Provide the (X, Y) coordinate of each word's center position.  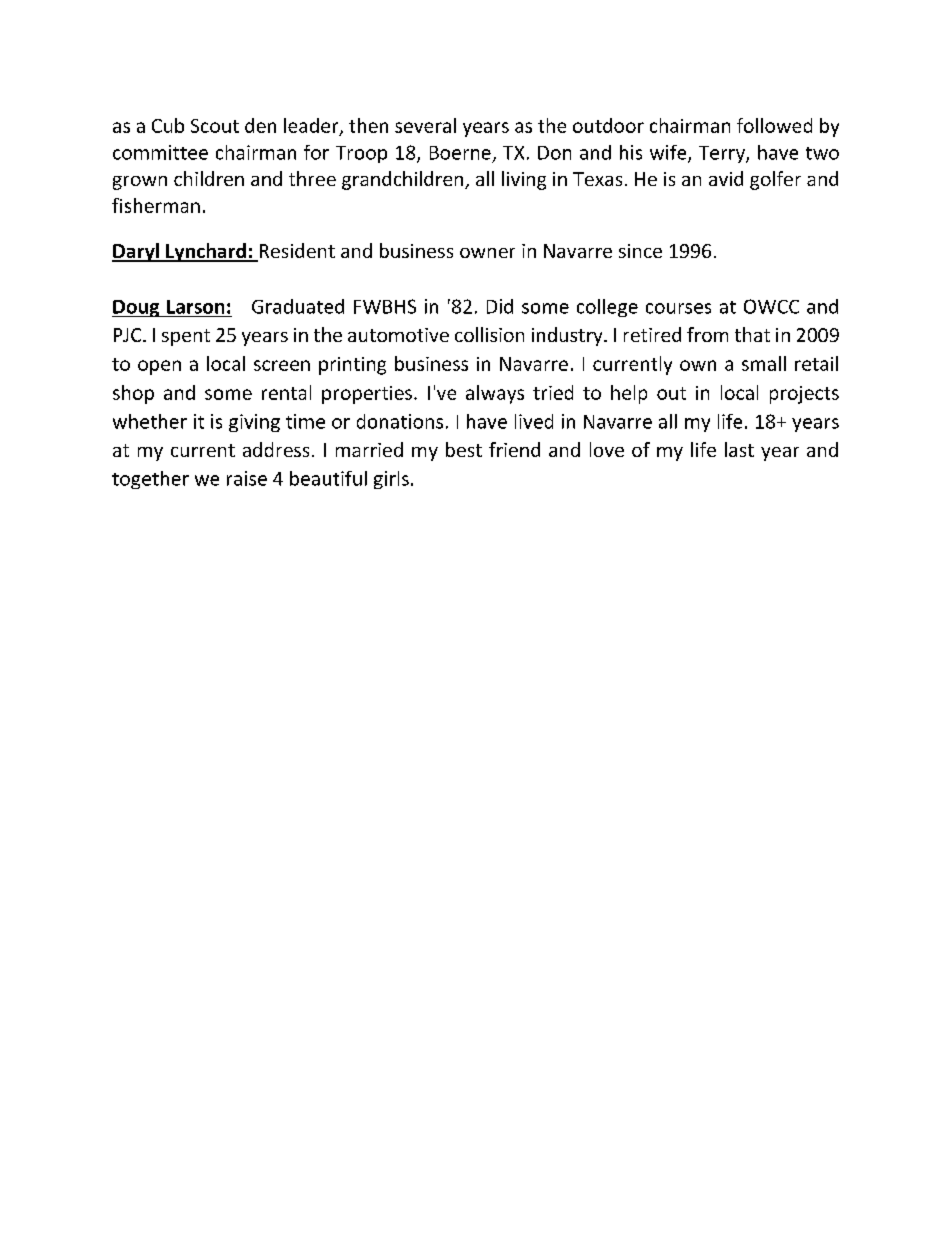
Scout (215, 126)
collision (489, 334)
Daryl (136, 252)
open (159, 367)
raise (247, 478)
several (425, 125)
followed (774, 125)
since (640, 251)
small (764, 363)
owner (487, 253)
